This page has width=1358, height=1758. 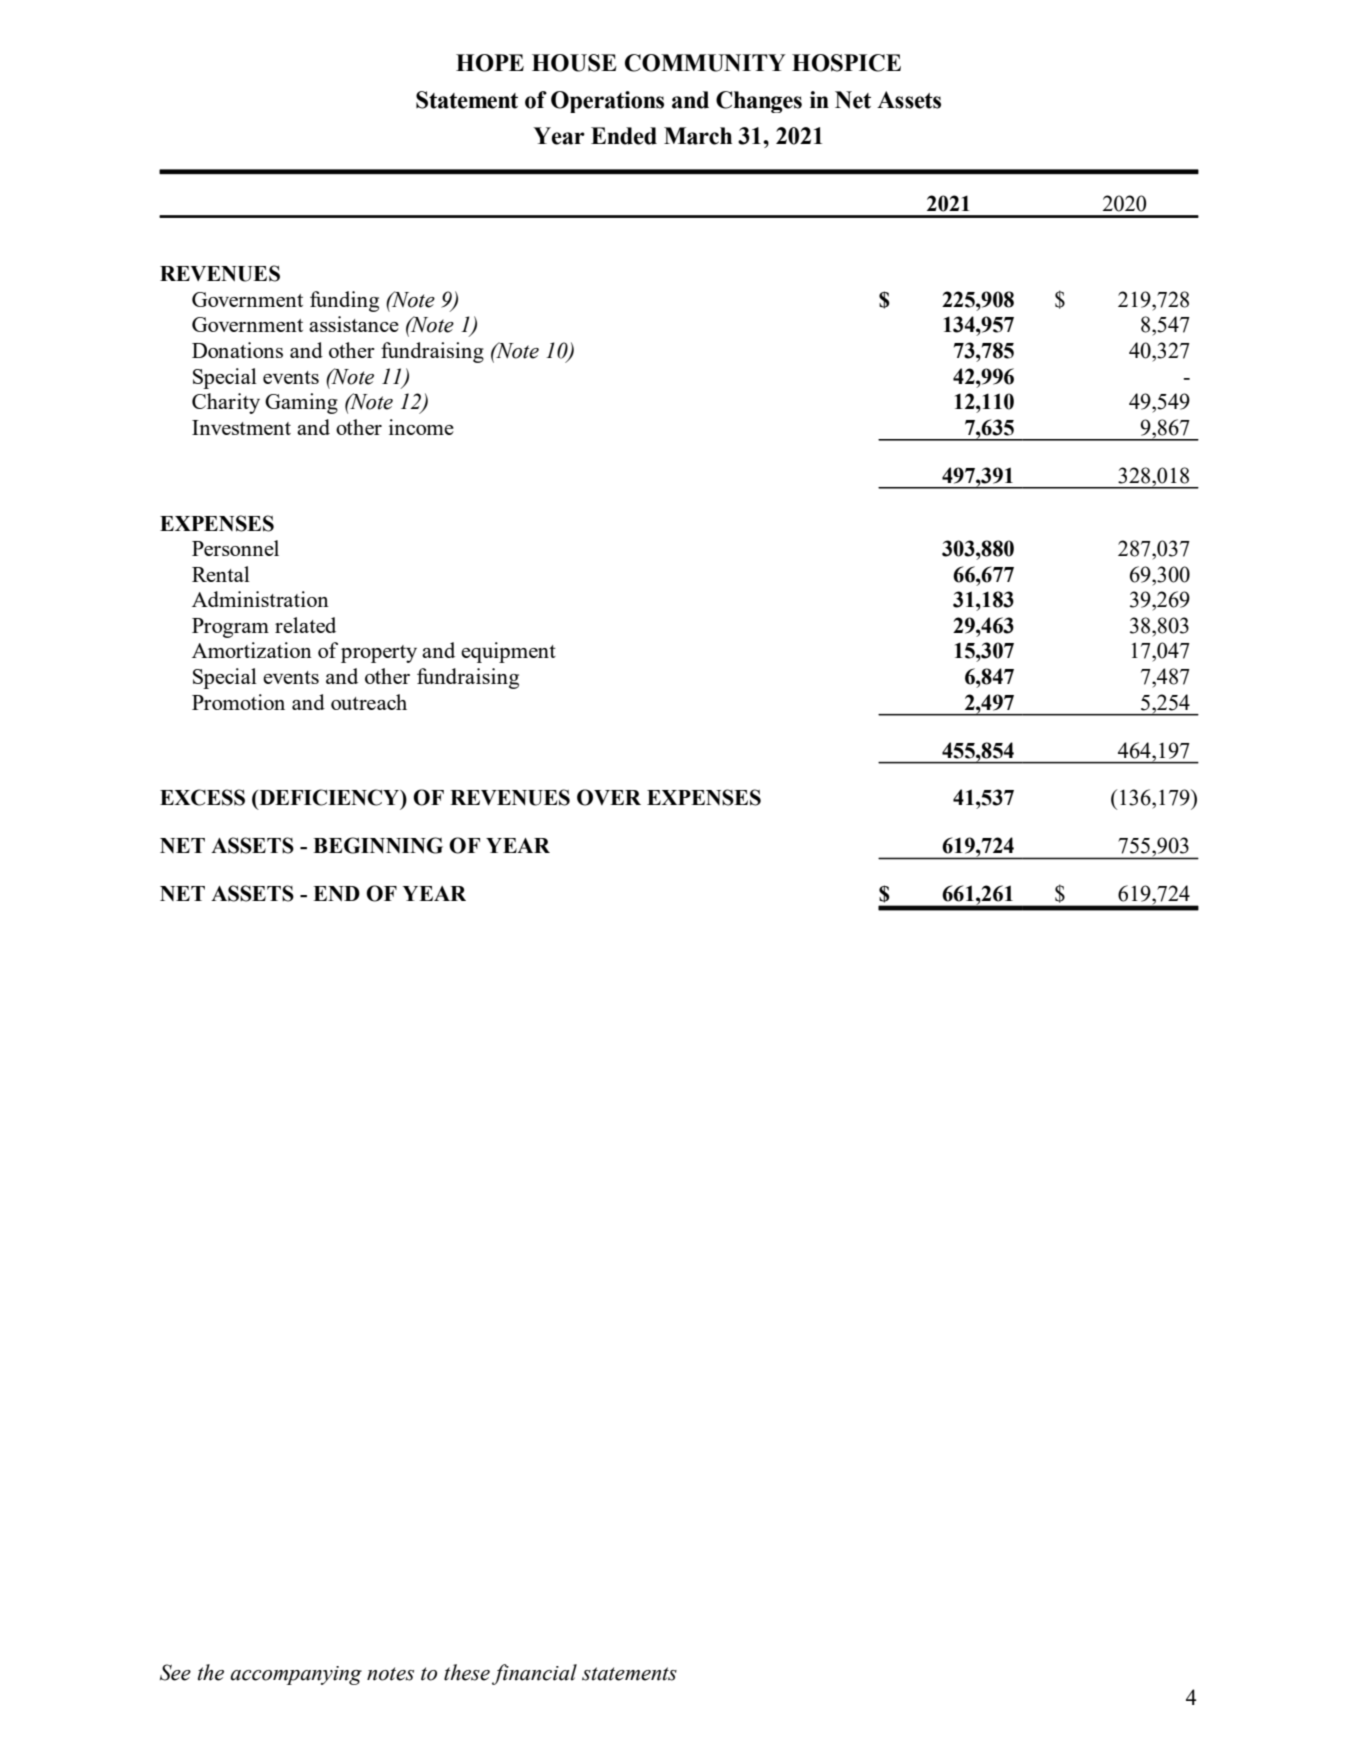 What do you see at coordinates (759, 102) in the page?
I see `Changes` at bounding box center [759, 102].
